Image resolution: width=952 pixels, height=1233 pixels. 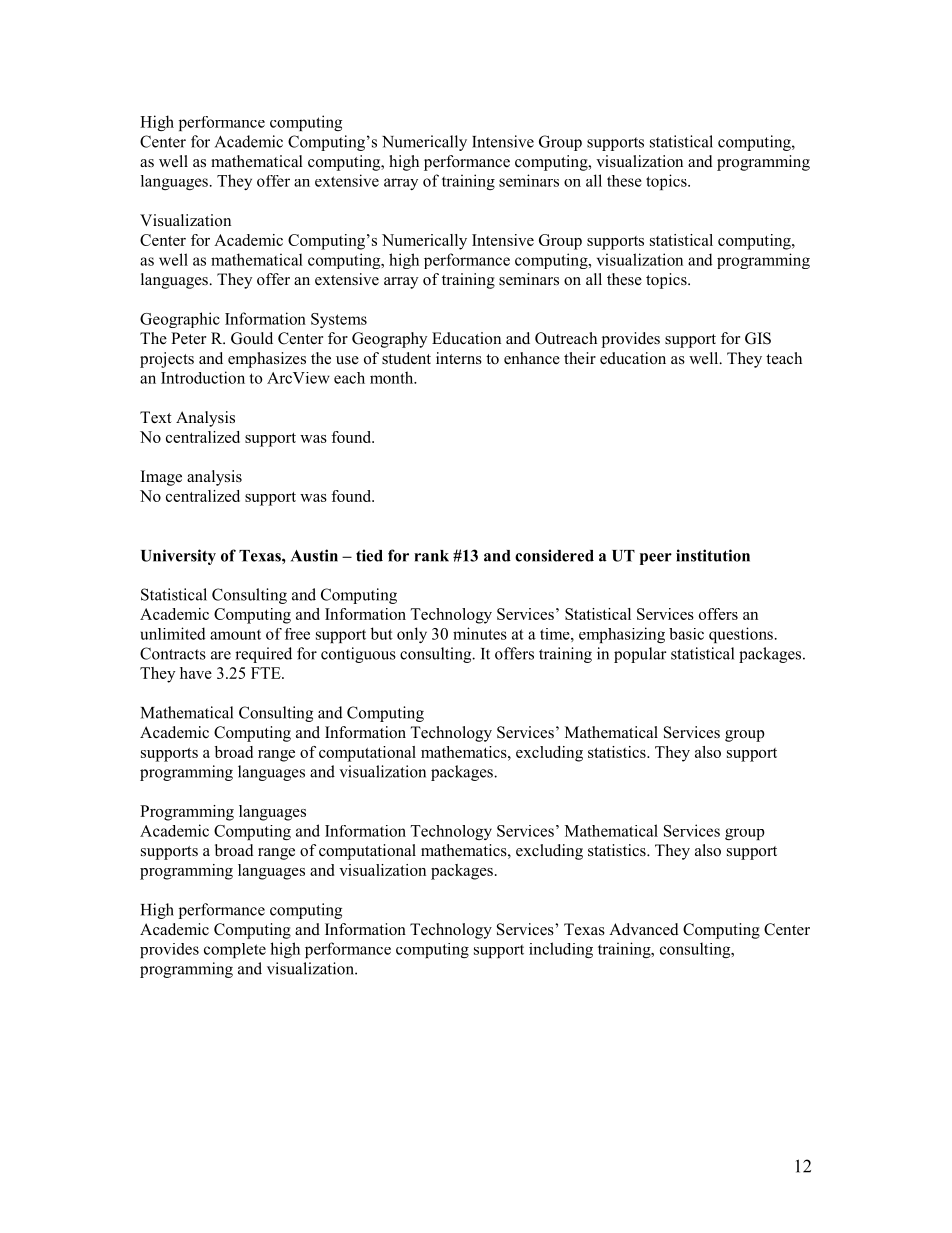 What do you see at coordinates (713, 555) in the screenshot?
I see `institution` at bounding box center [713, 555].
